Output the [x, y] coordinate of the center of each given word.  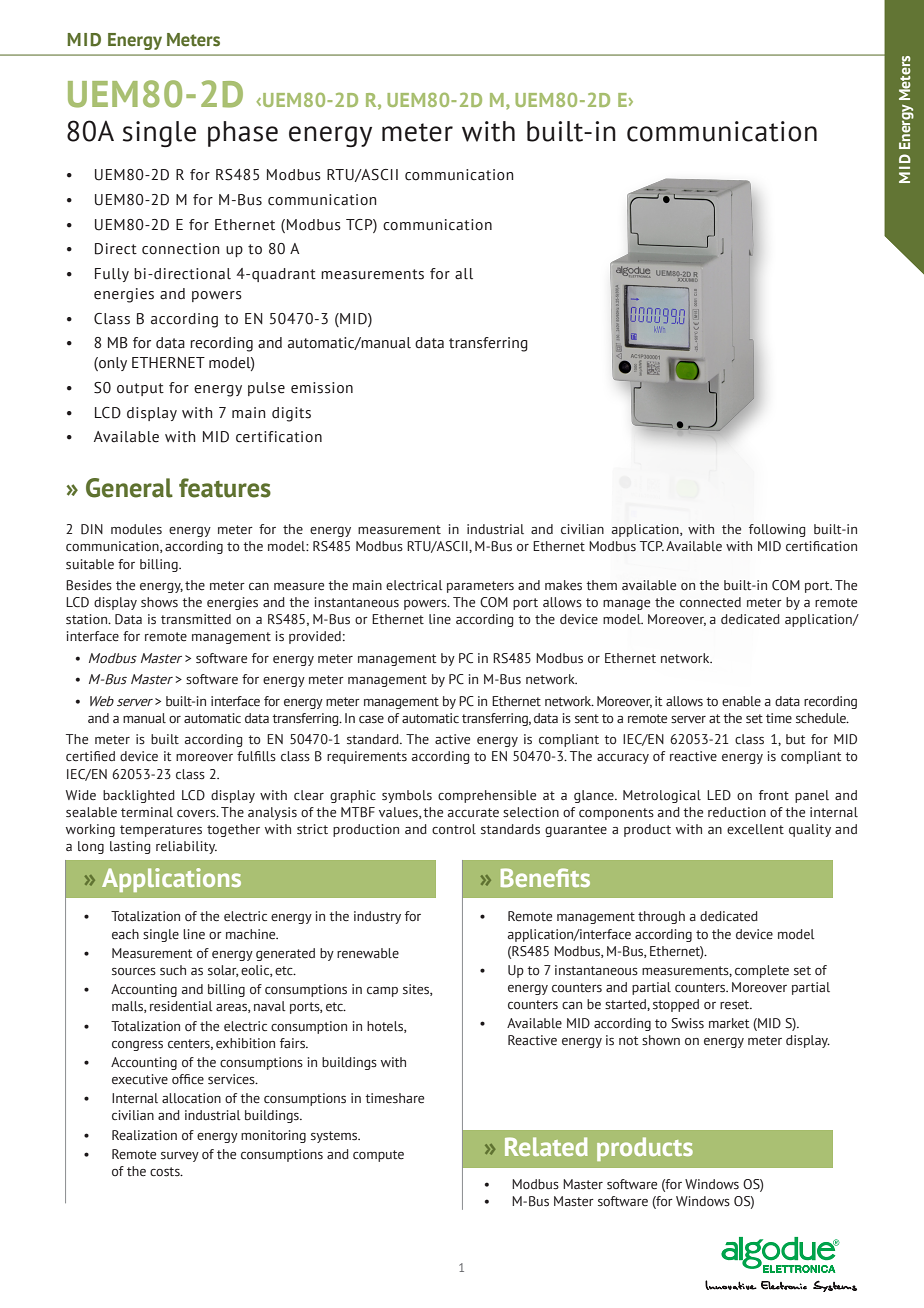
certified [90, 756]
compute [378, 1156]
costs [166, 1172]
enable [741, 701]
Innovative [731, 1285]
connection [180, 249]
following [777, 530]
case [371, 719]
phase [243, 134]
